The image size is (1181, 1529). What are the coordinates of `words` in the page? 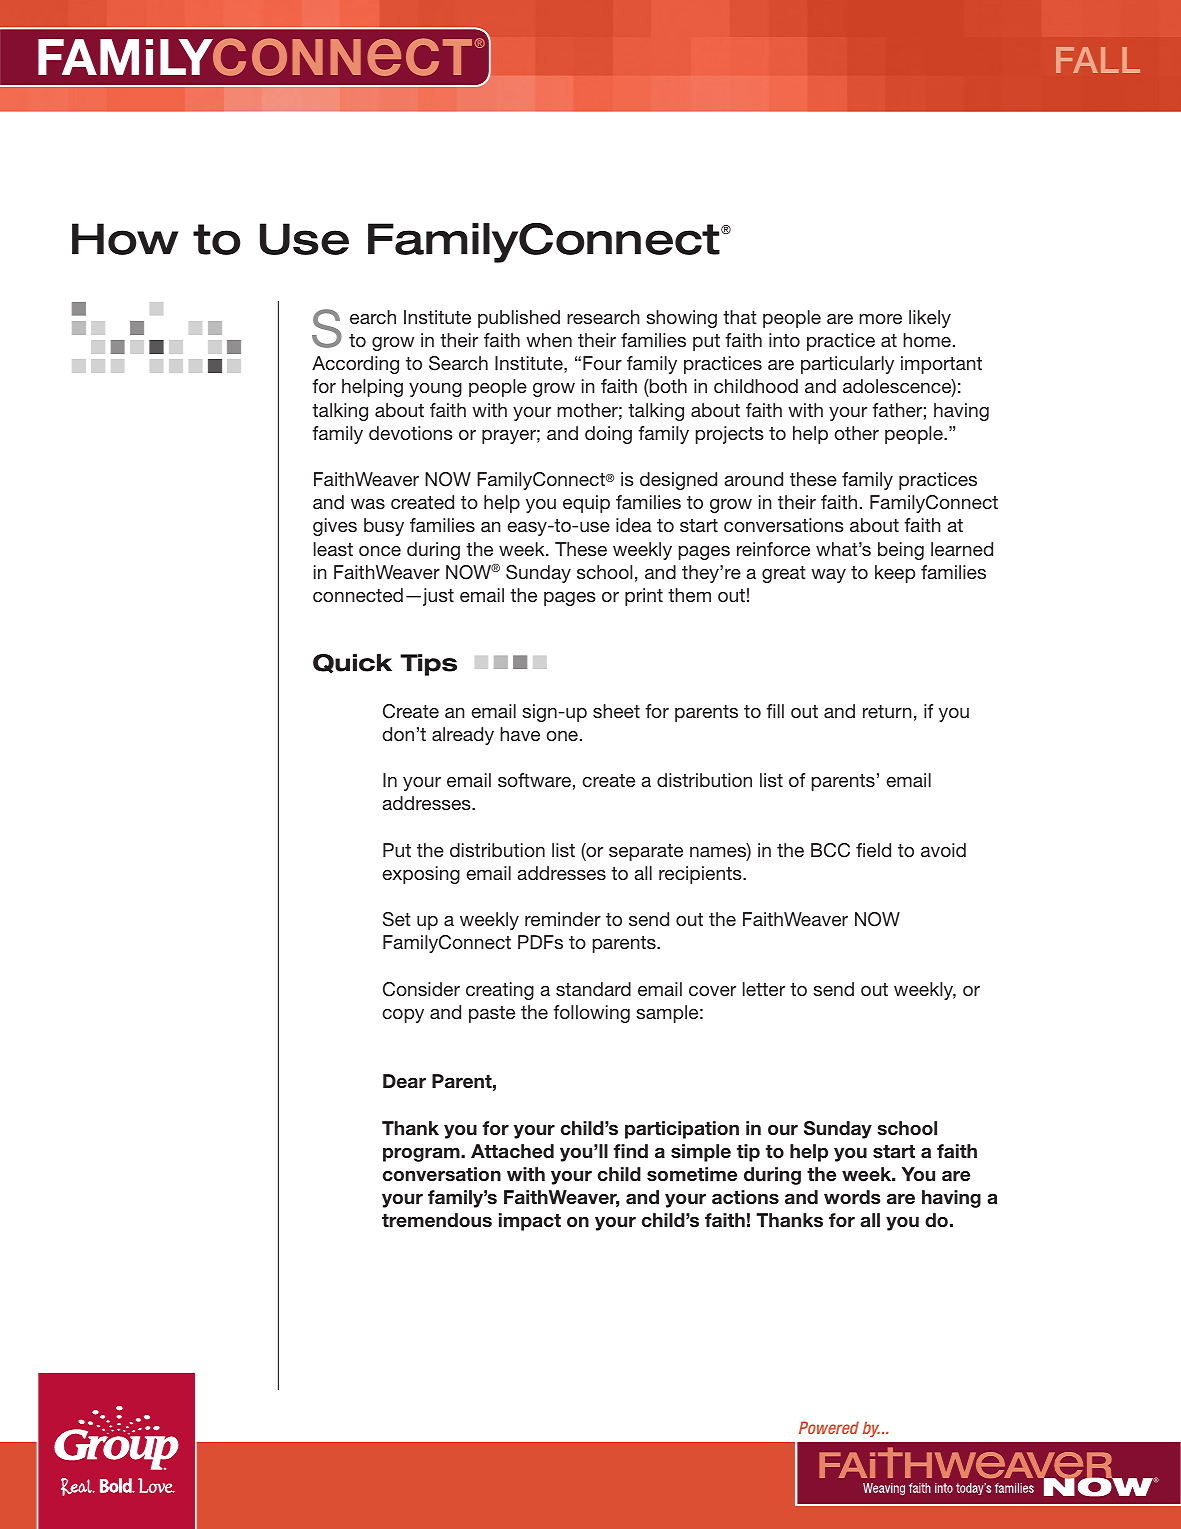 It's located at (852, 1197).
